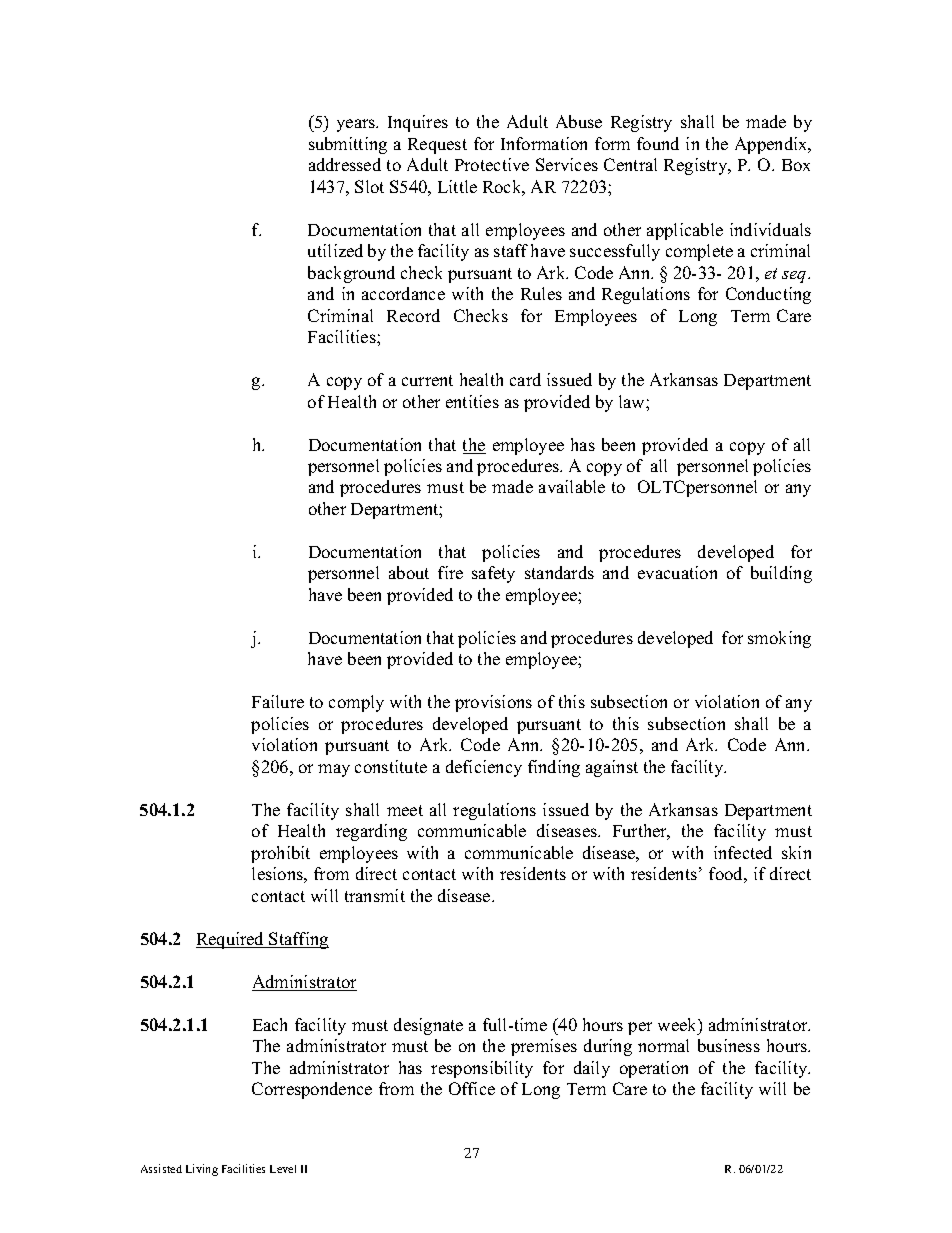  What do you see at coordinates (375, 895) in the screenshot?
I see `transmit` at bounding box center [375, 895].
